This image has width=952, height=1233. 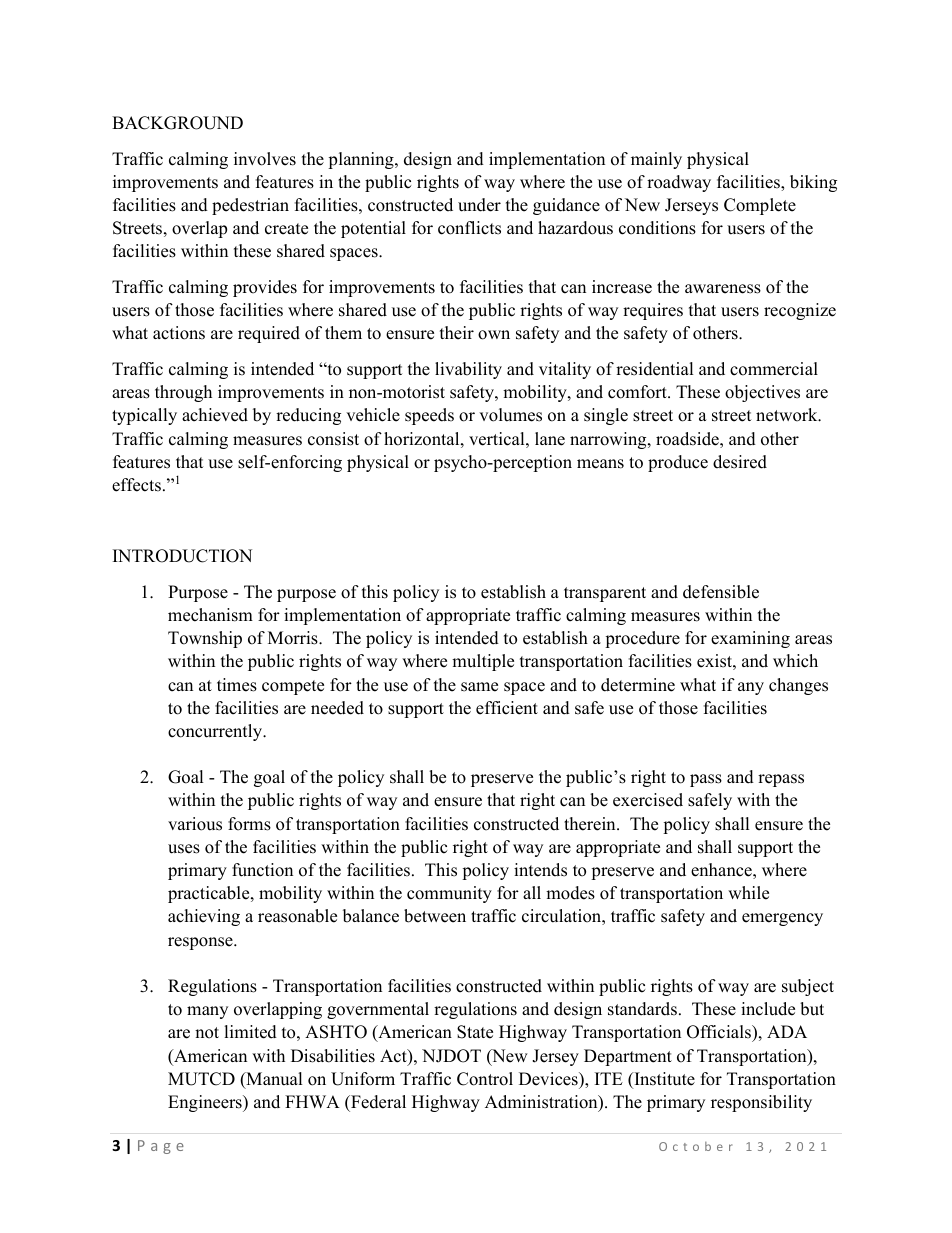 What do you see at coordinates (798, 686) in the image?
I see `changes` at bounding box center [798, 686].
